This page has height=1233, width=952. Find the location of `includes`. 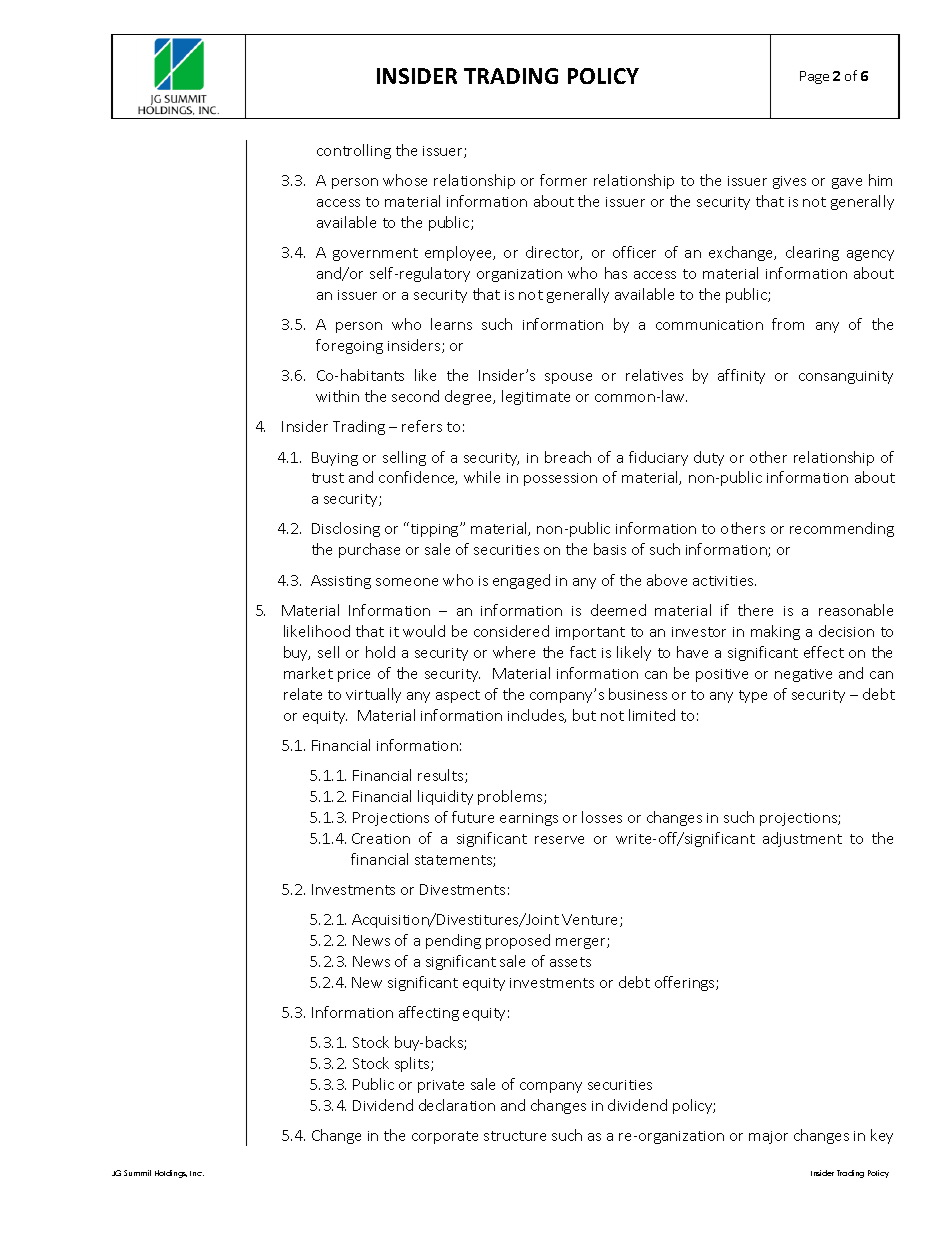

includes is located at coordinates (537, 716).
